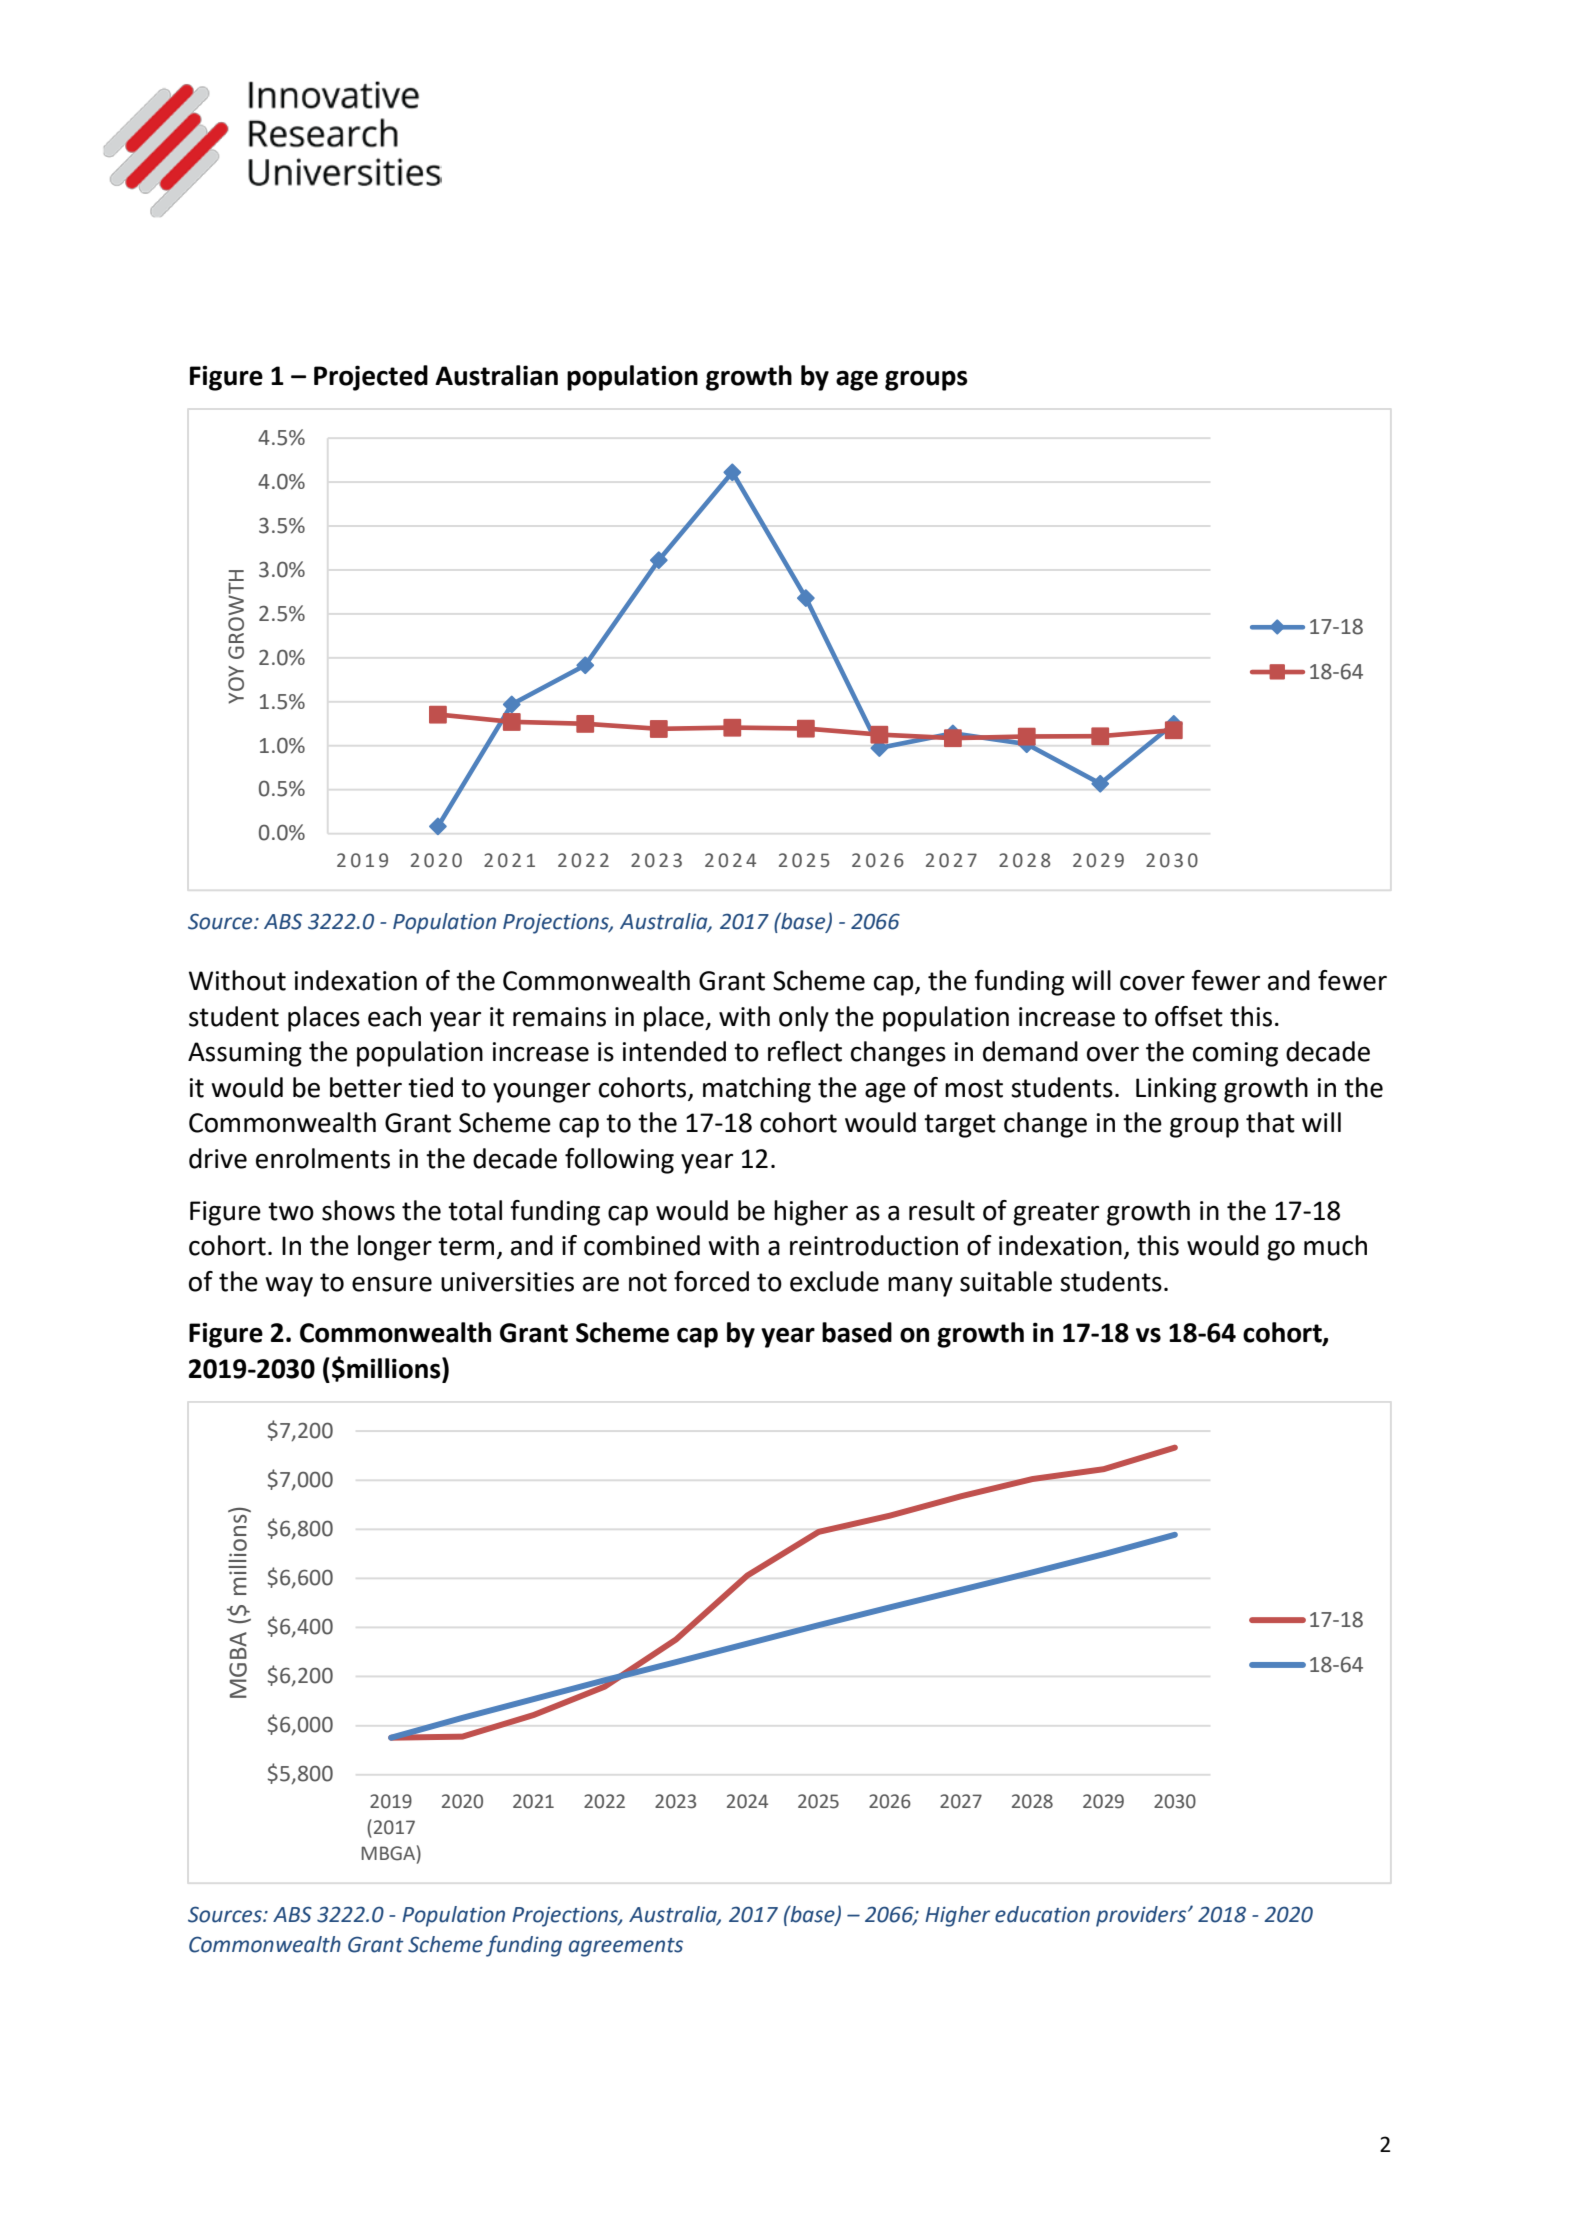 The image size is (1579, 2234). Describe the element at coordinates (394, 1016) in the screenshot. I see `each` at that location.
